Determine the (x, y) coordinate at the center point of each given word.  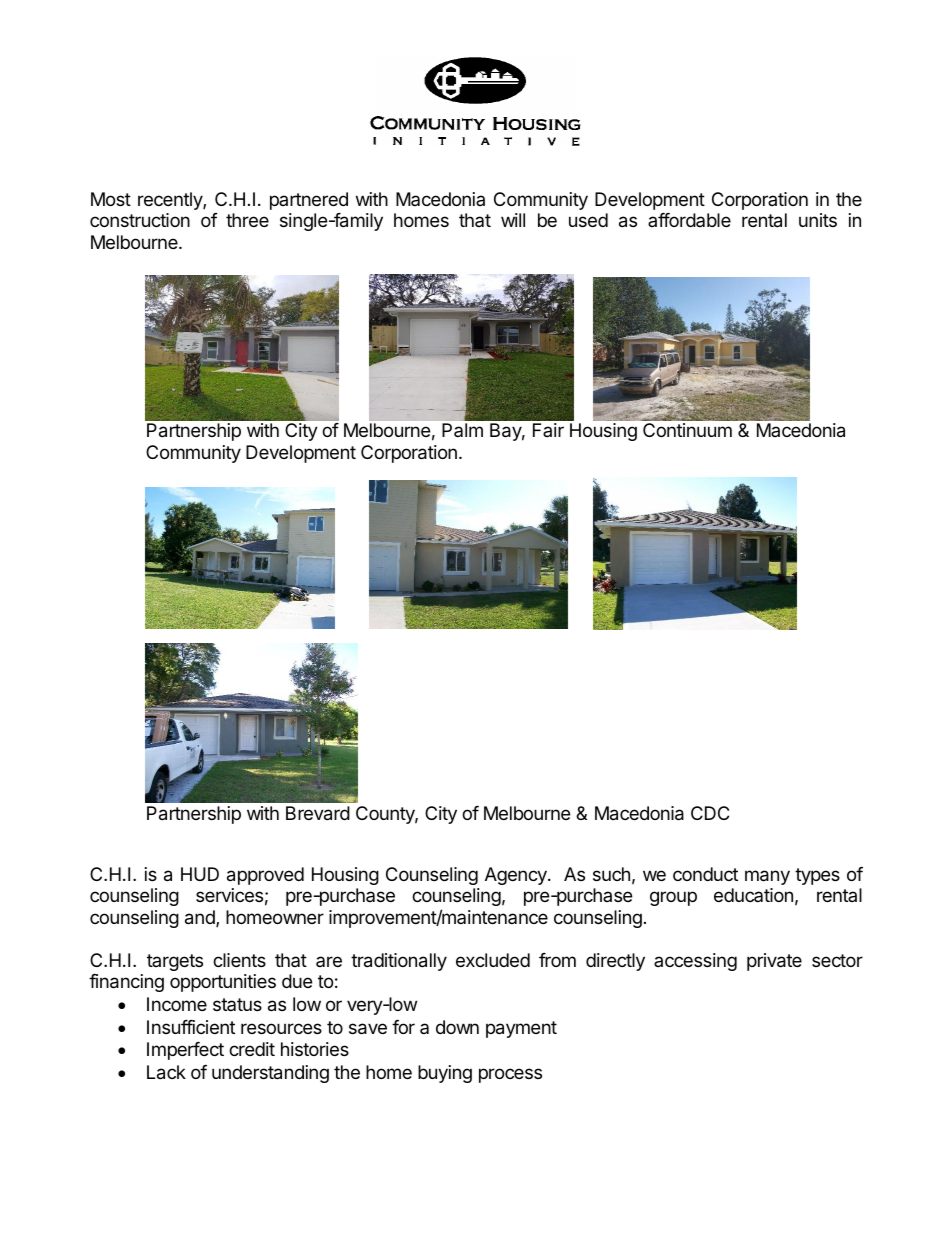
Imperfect (185, 1051)
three (247, 220)
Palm (462, 430)
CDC (710, 813)
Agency (517, 876)
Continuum (687, 430)
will (513, 220)
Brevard (318, 813)
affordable (689, 220)
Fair (548, 430)
